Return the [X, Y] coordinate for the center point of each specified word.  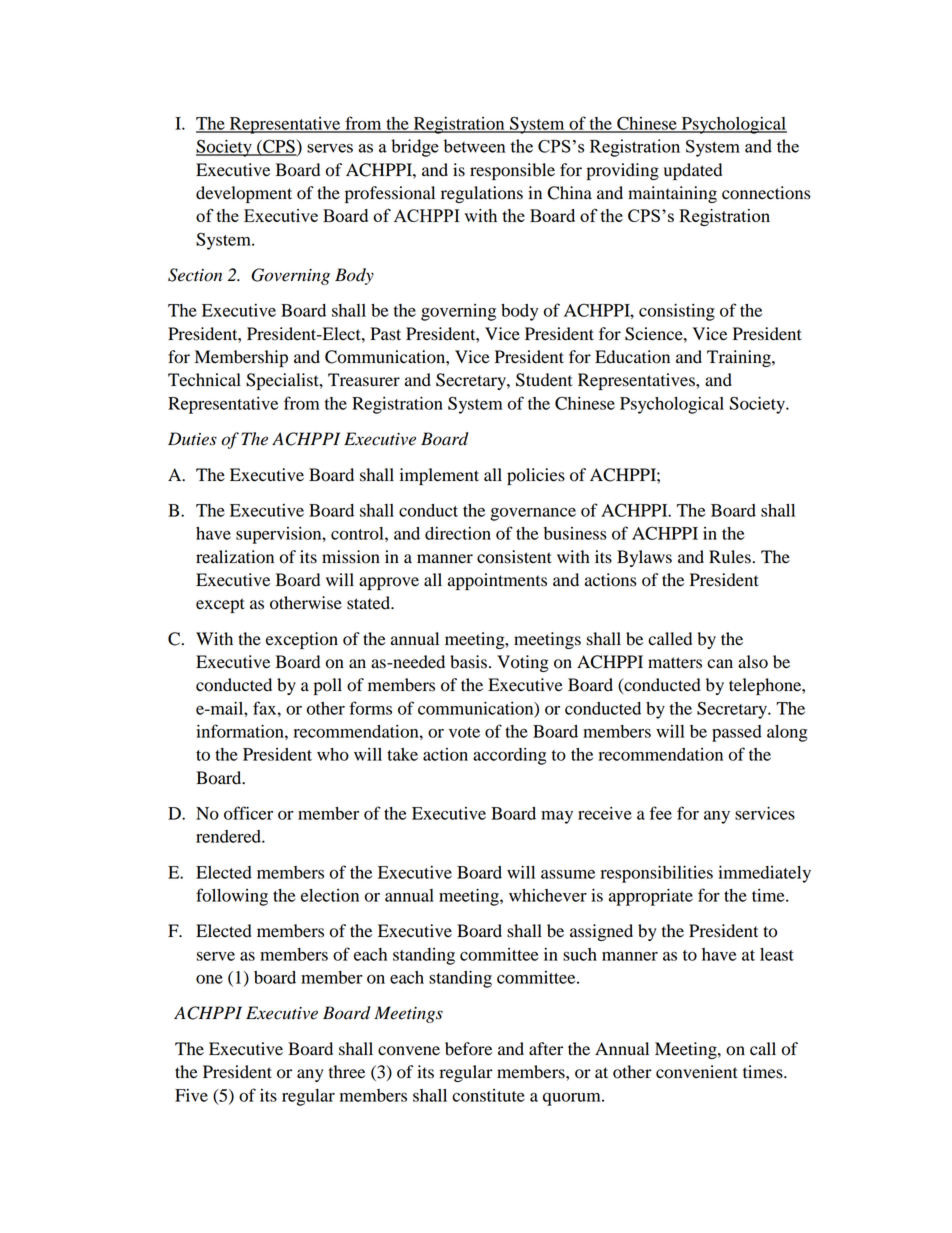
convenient [697, 1072]
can [720, 664]
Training [740, 358]
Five [191, 1095]
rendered [229, 836]
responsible [512, 171]
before [468, 1049]
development [244, 194]
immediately [764, 874]
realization [235, 557]
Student [544, 380]
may [557, 817]
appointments [497, 581]
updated [693, 171]
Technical [204, 380]
